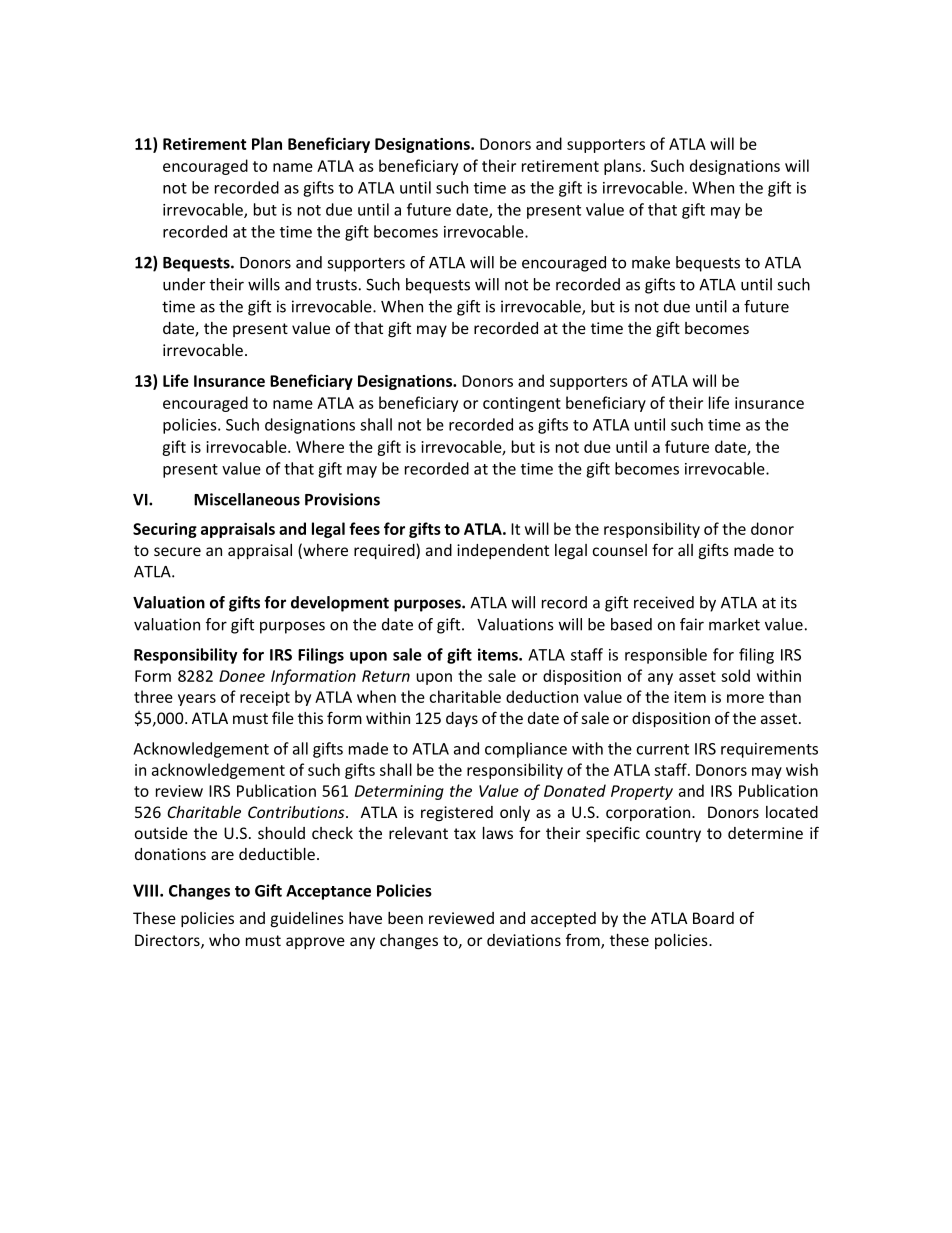 The width and height of the document is (952, 1233). Describe the element at coordinates (734, 624) in the document. I see `market` at that location.
